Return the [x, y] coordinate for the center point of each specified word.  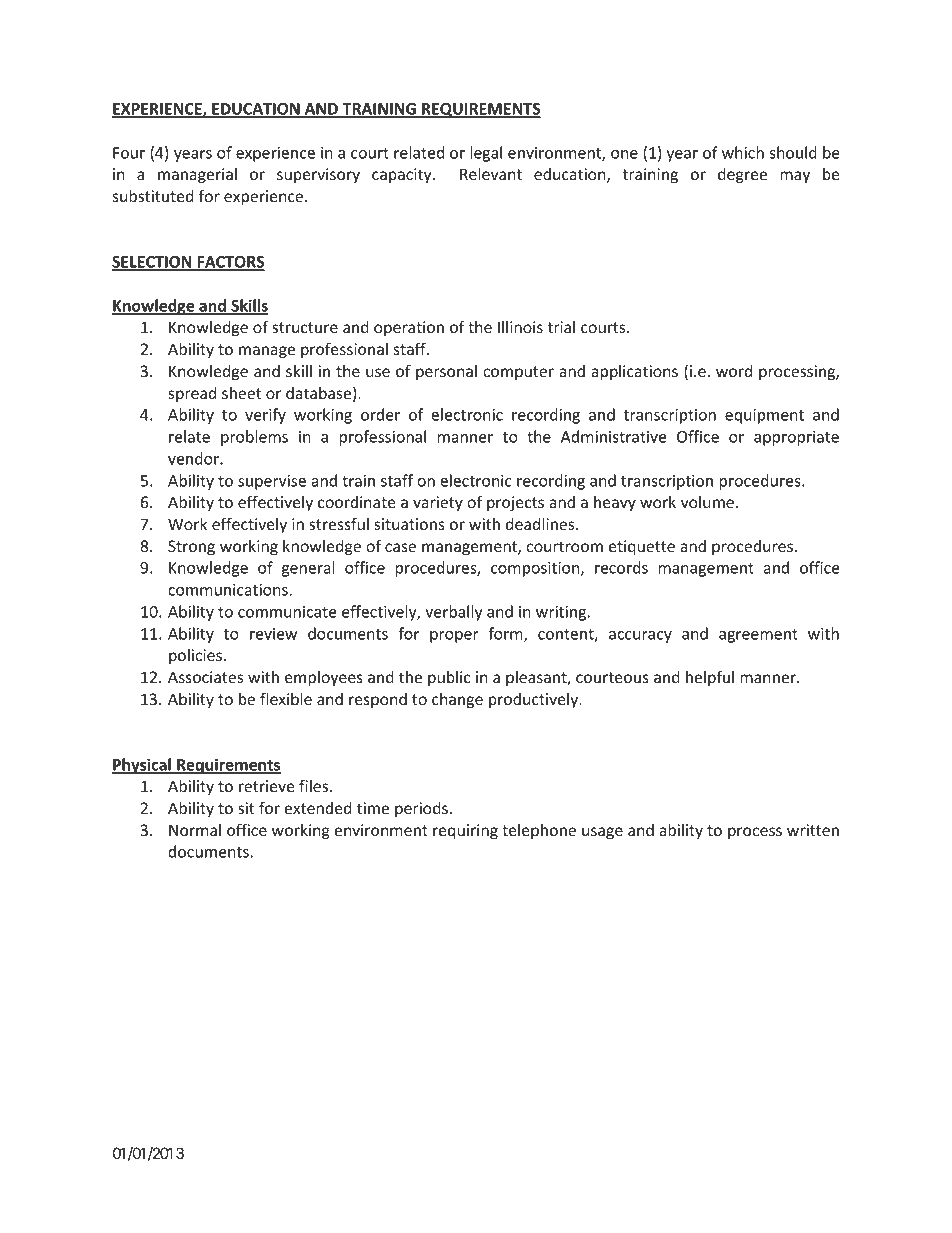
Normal [195, 830]
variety [438, 503]
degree [742, 176]
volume [707, 502]
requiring [465, 831]
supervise [272, 482]
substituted [153, 196]
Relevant [491, 174]
